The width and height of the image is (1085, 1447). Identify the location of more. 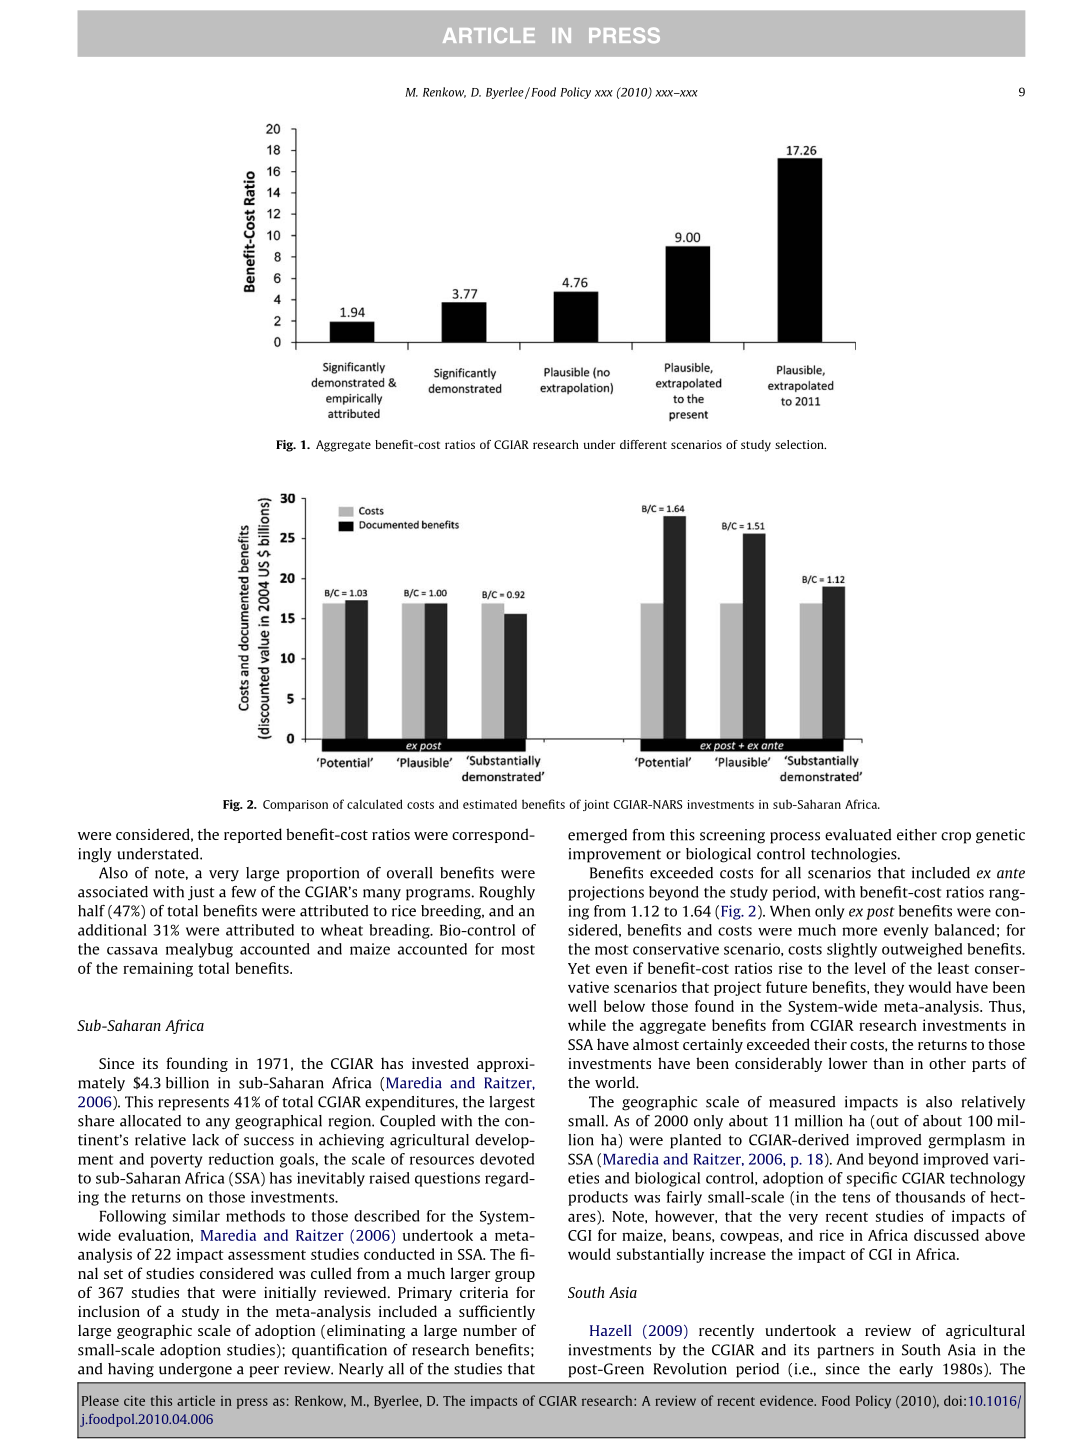
(859, 931).
